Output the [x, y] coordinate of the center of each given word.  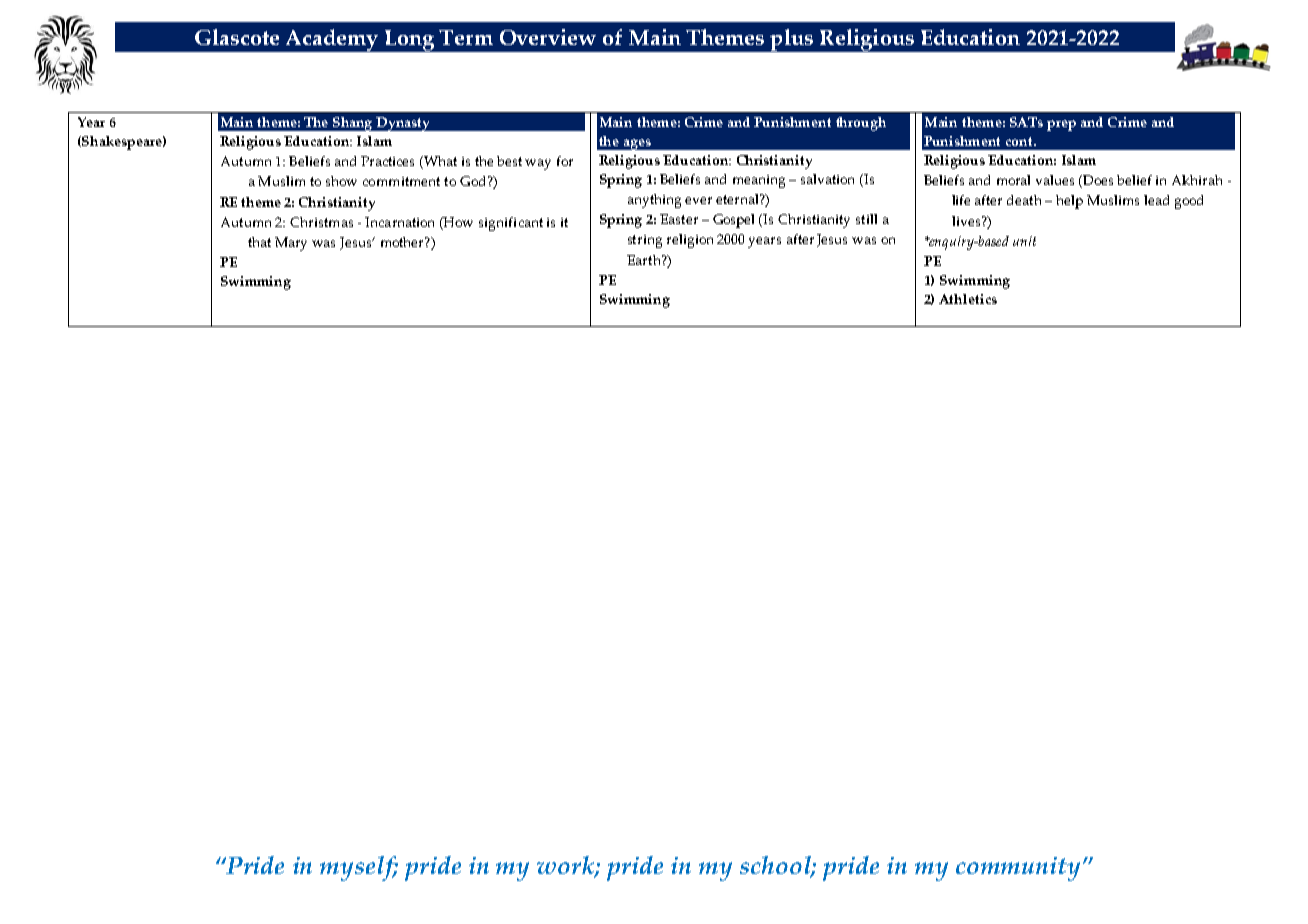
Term [466, 37]
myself [359, 868]
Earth [645, 260]
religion [690, 241]
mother [403, 242]
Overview [548, 37]
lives [967, 221]
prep [1061, 125]
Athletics [968, 299]
